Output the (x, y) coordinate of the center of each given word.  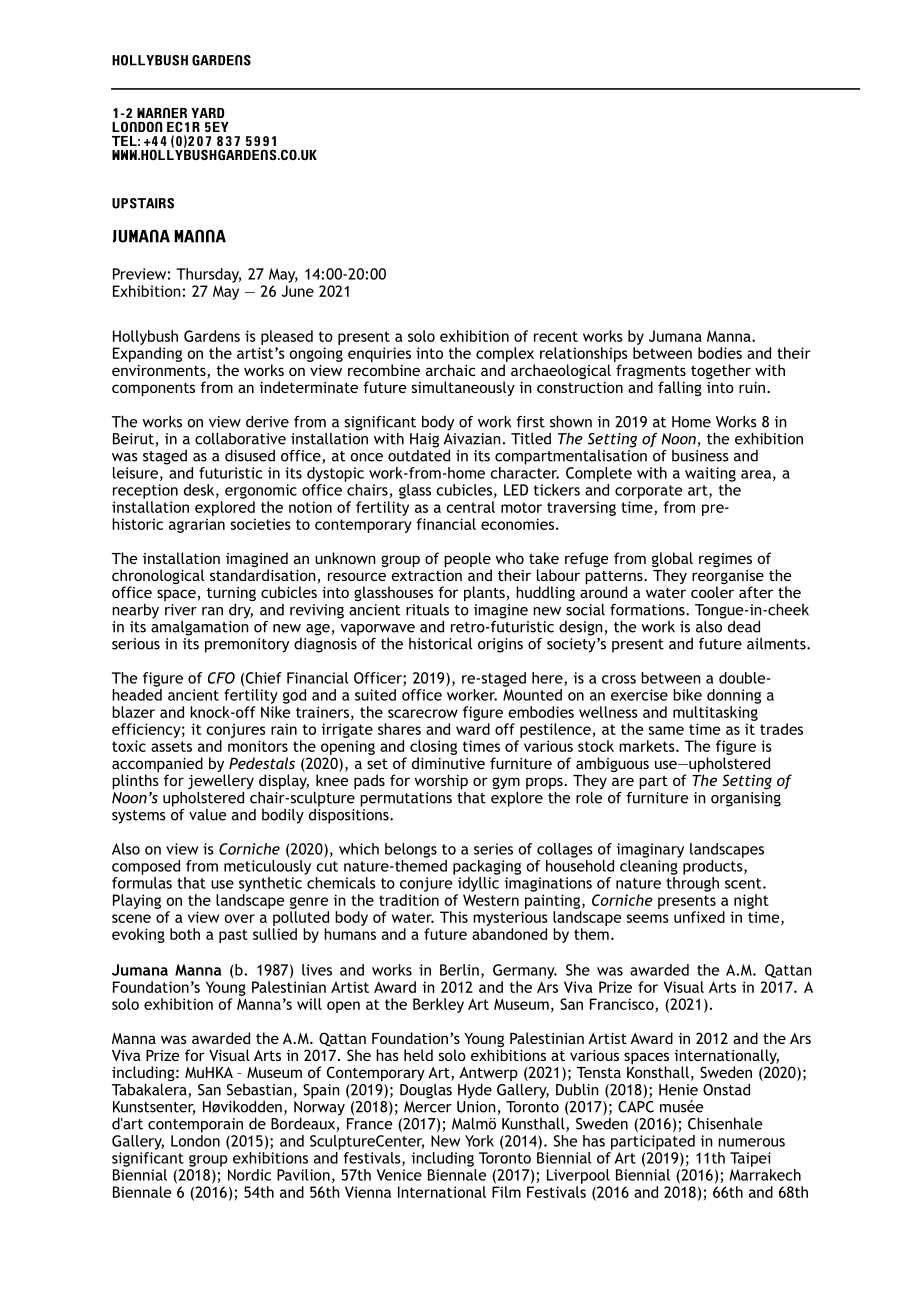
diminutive (448, 763)
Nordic (249, 1175)
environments (160, 372)
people (468, 561)
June (298, 291)
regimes (725, 560)
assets (171, 746)
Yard (208, 113)
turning (231, 595)
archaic (450, 370)
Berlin (459, 970)
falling (680, 388)
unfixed (699, 917)
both (185, 934)
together (721, 371)
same (666, 730)
